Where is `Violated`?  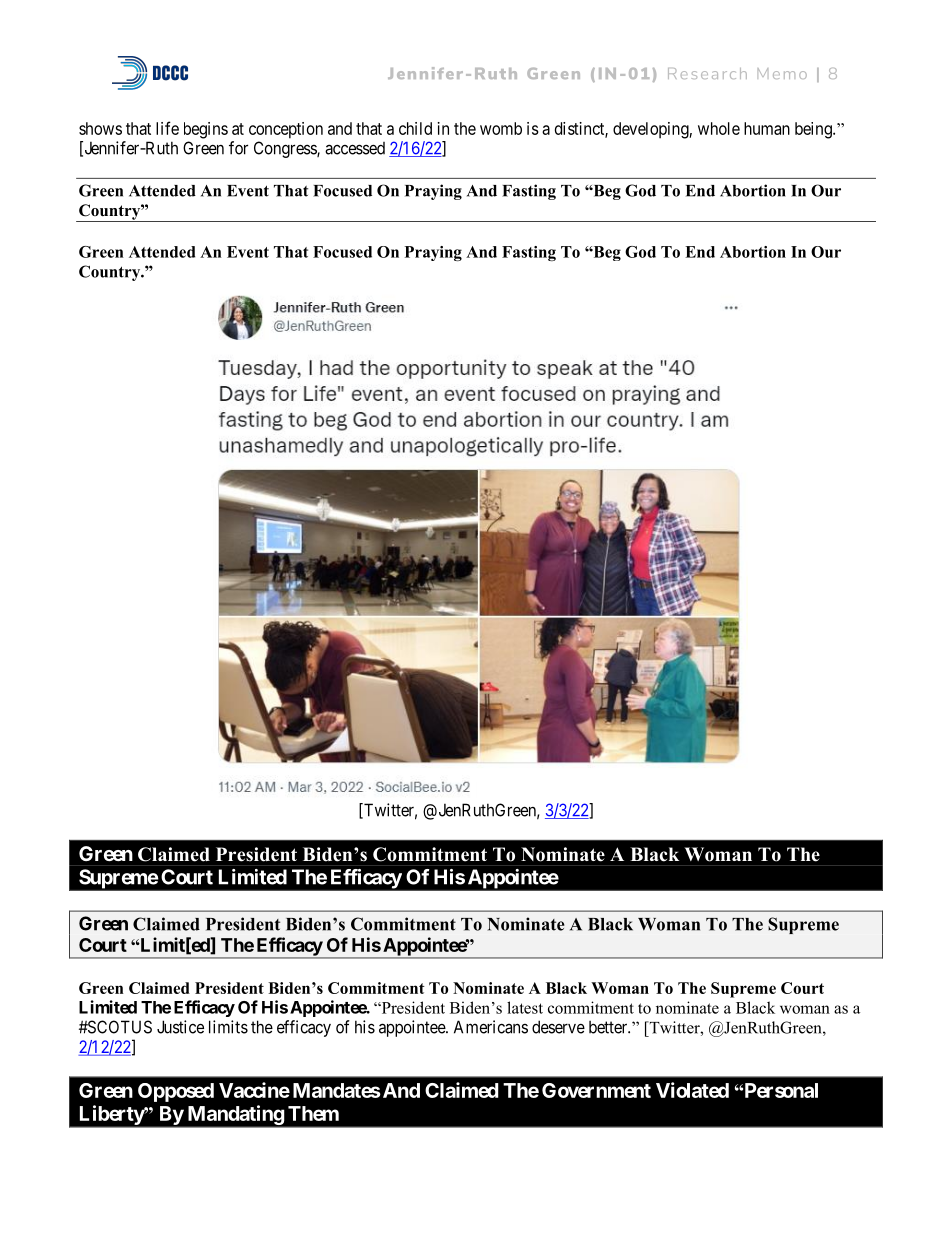 Violated is located at coordinates (692, 1090).
